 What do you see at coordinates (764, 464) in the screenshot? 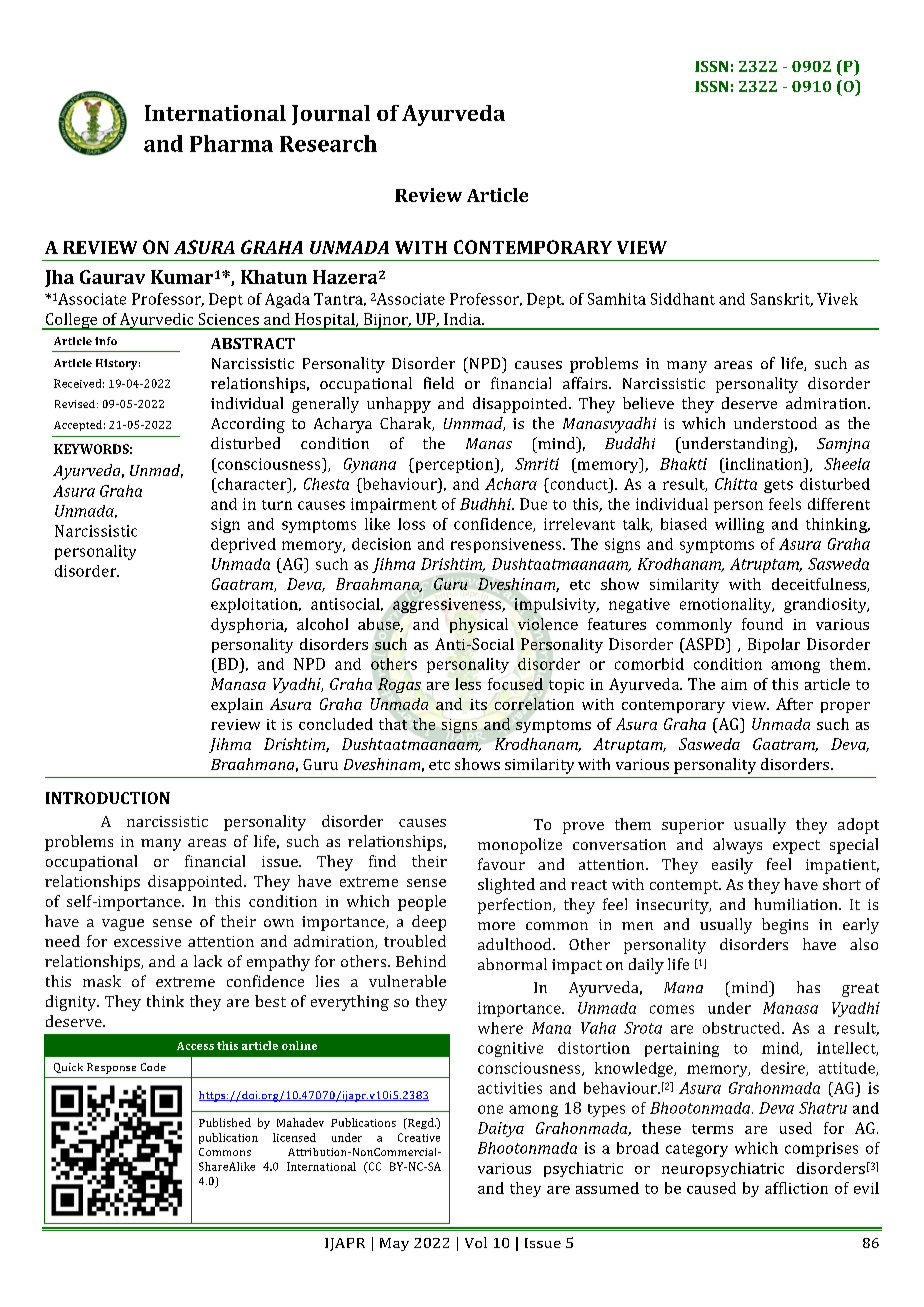
I see `inclination` at bounding box center [764, 464].
